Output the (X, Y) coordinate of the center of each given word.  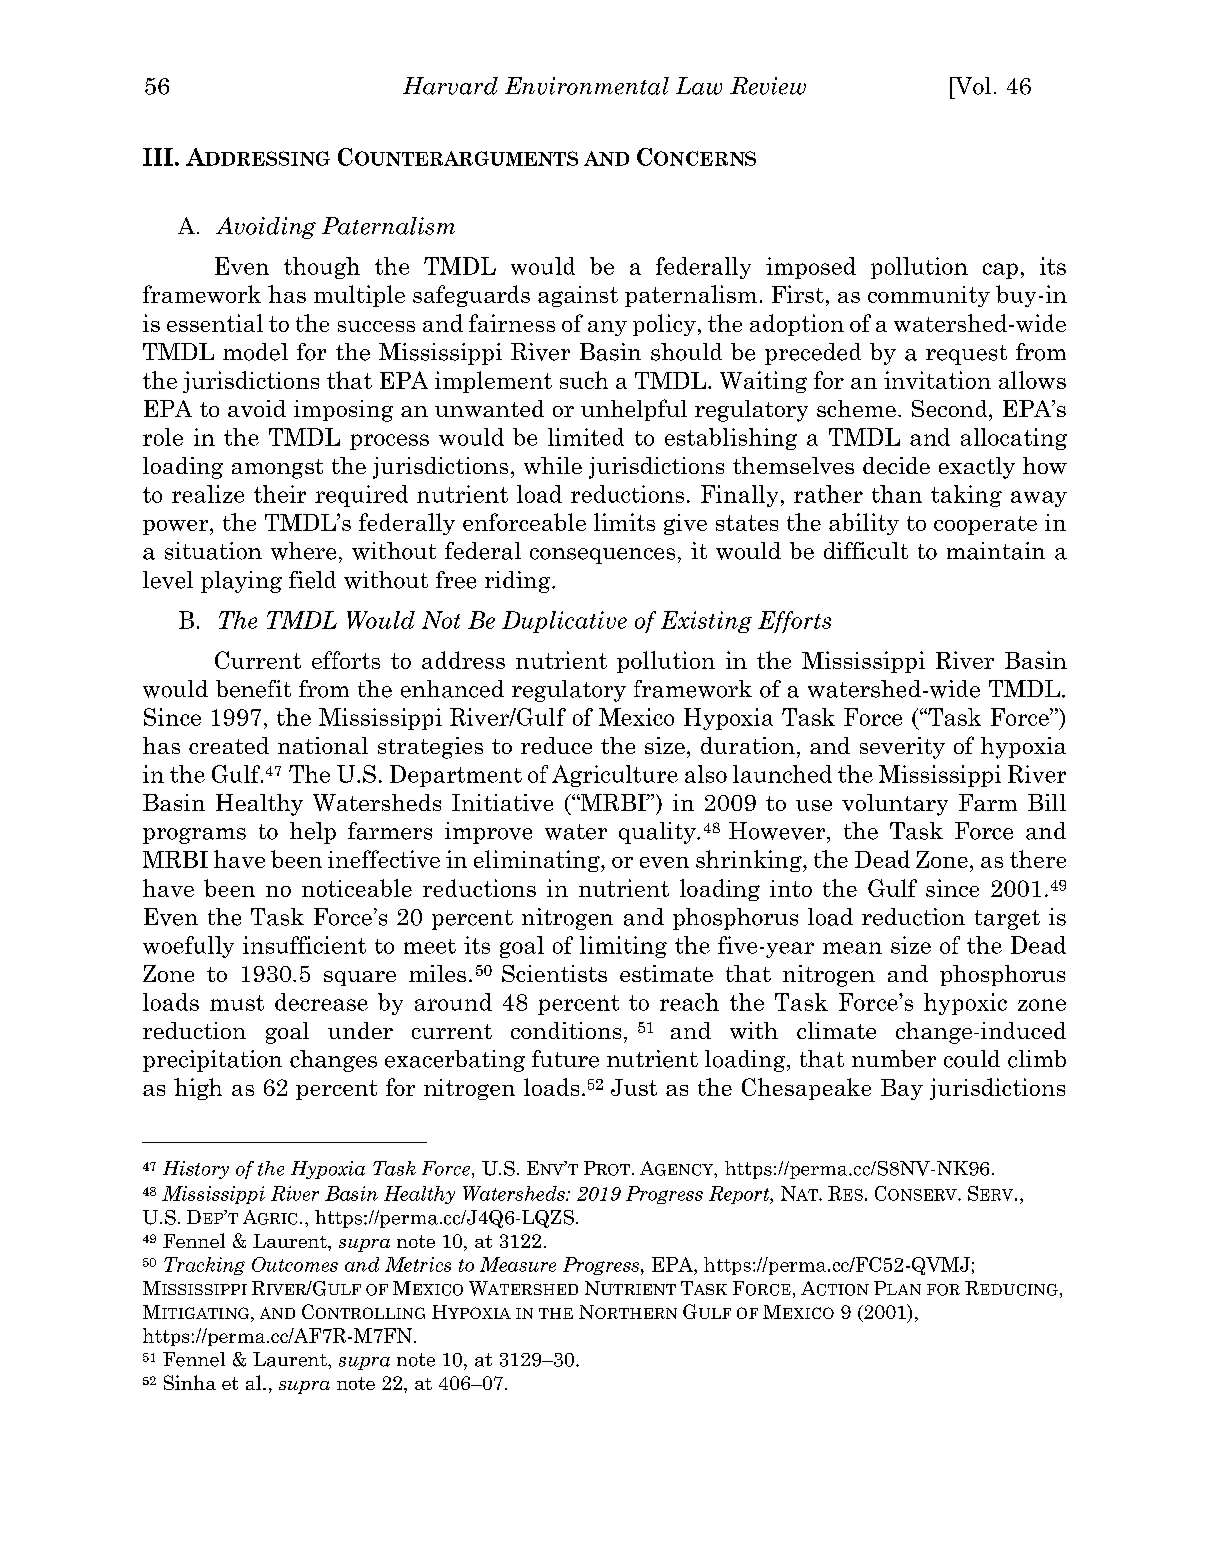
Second (951, 408)
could (972, 1059)
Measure (518, 1264)
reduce (556, 745)
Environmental (587, 86)
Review (768, 86)
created (229, 745)
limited (586, 437)
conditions (566, 1030)
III (158, 157)
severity (902, 748)
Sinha (190, 1382)
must (237, 1003)
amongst (277, 469)
